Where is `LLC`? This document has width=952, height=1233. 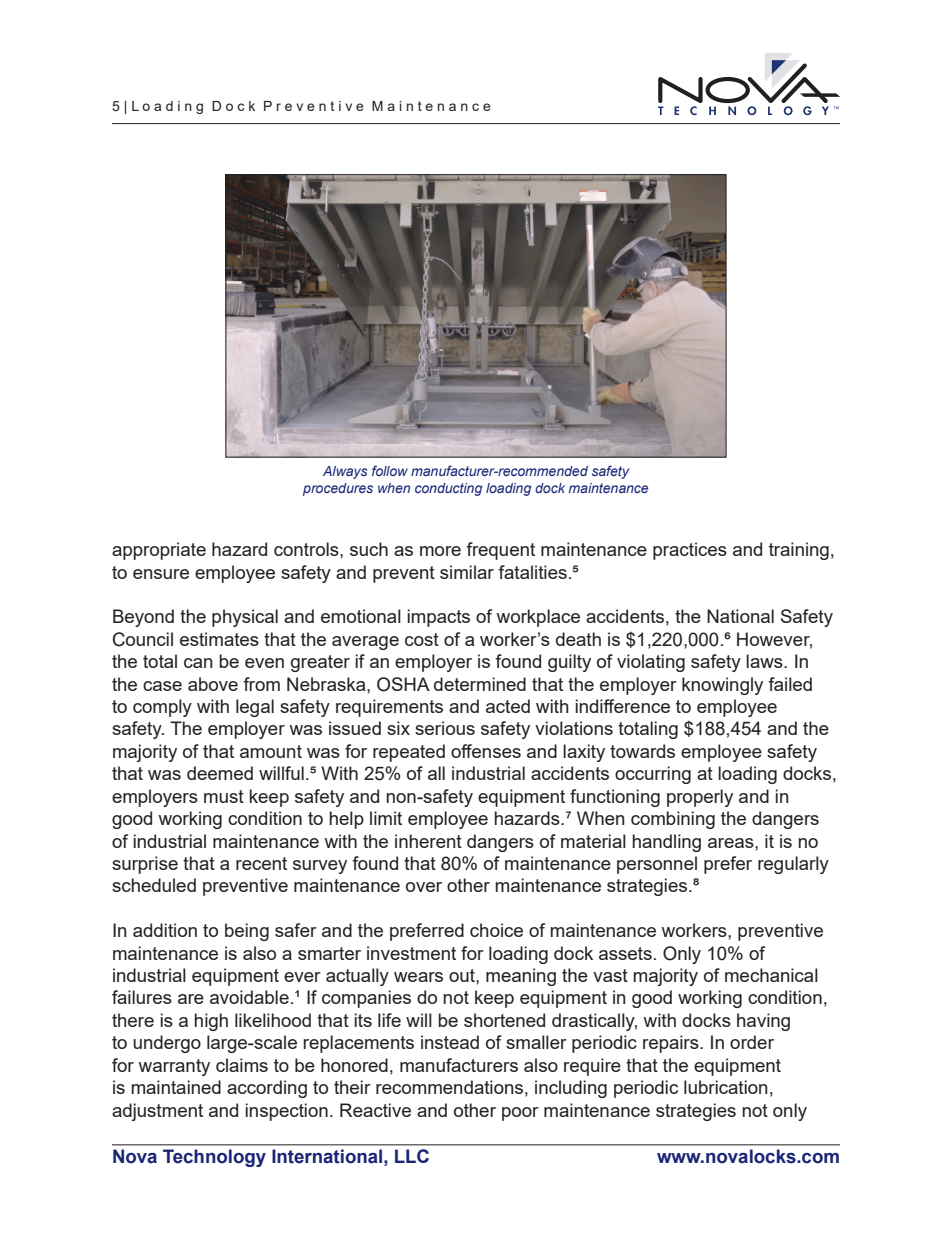 LLC is located at coordinates (412, 1156).
